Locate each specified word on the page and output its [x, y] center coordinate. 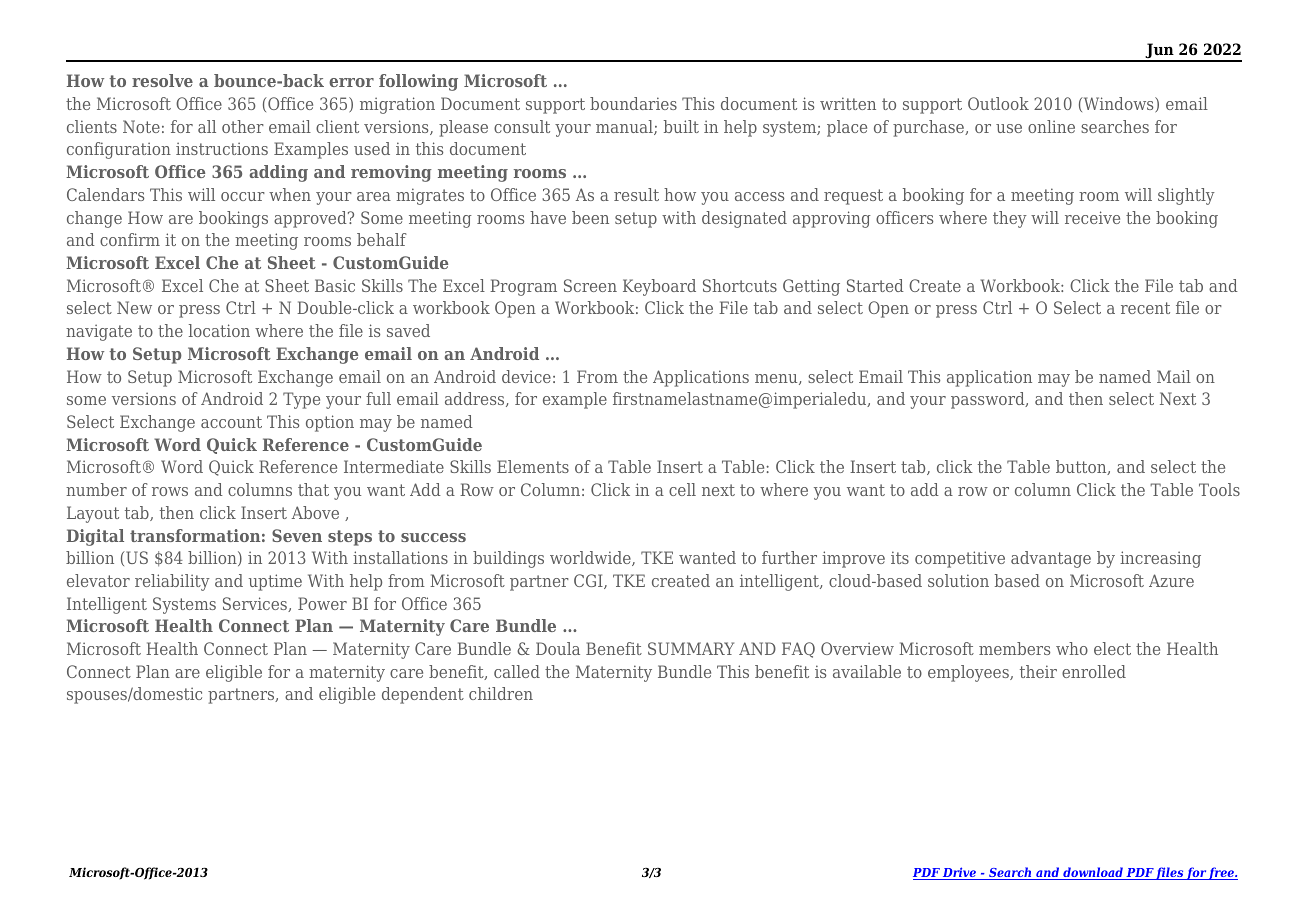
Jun [1159, 52]
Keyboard [659, 287]
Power [322, 603]
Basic [335, 285]
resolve [162, 80]
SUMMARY [691, 648]
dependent [423, 695]
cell [682, 489]
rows [170, 491]
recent [1145, 308]
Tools [1219, 489]
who [1072, 648]
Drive [960, 873]
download [1093, 873]
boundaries [633, 103]
